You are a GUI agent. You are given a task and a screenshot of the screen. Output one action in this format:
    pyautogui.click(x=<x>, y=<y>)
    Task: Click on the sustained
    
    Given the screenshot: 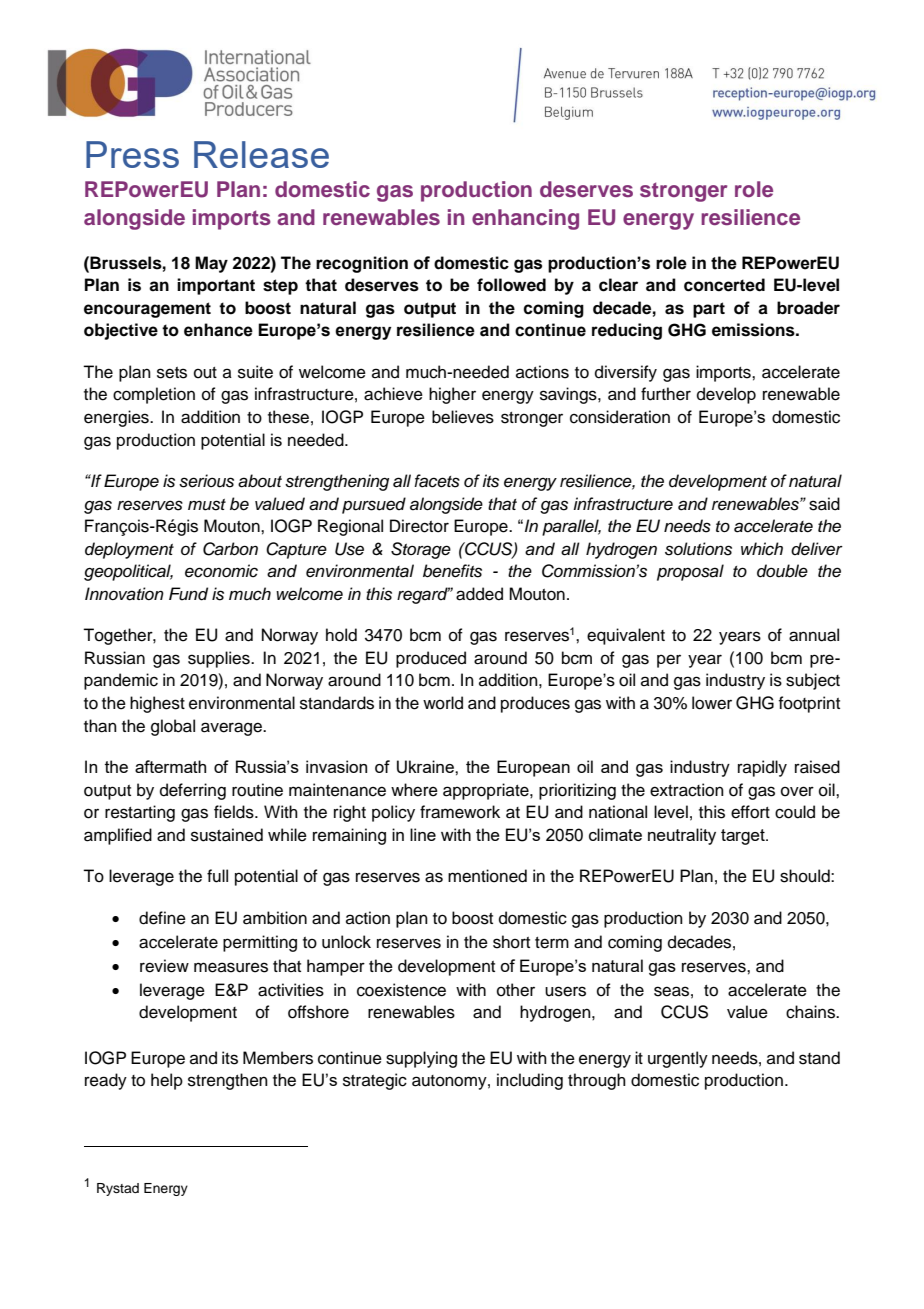 What is the action you would take?
    pyautogui.click(x=227, y=835)
